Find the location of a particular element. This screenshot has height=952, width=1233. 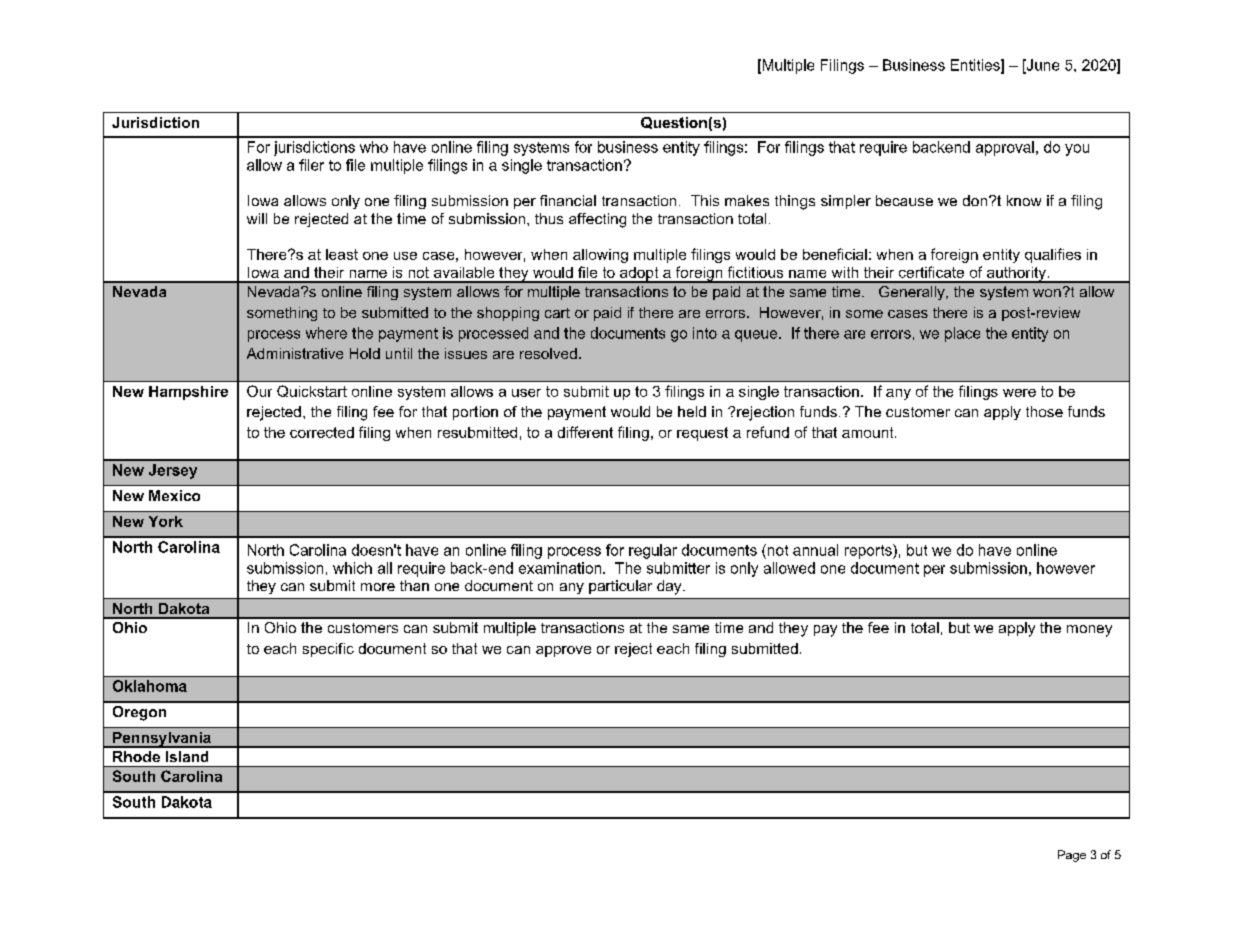

day is located at coordinates (670, 587).
